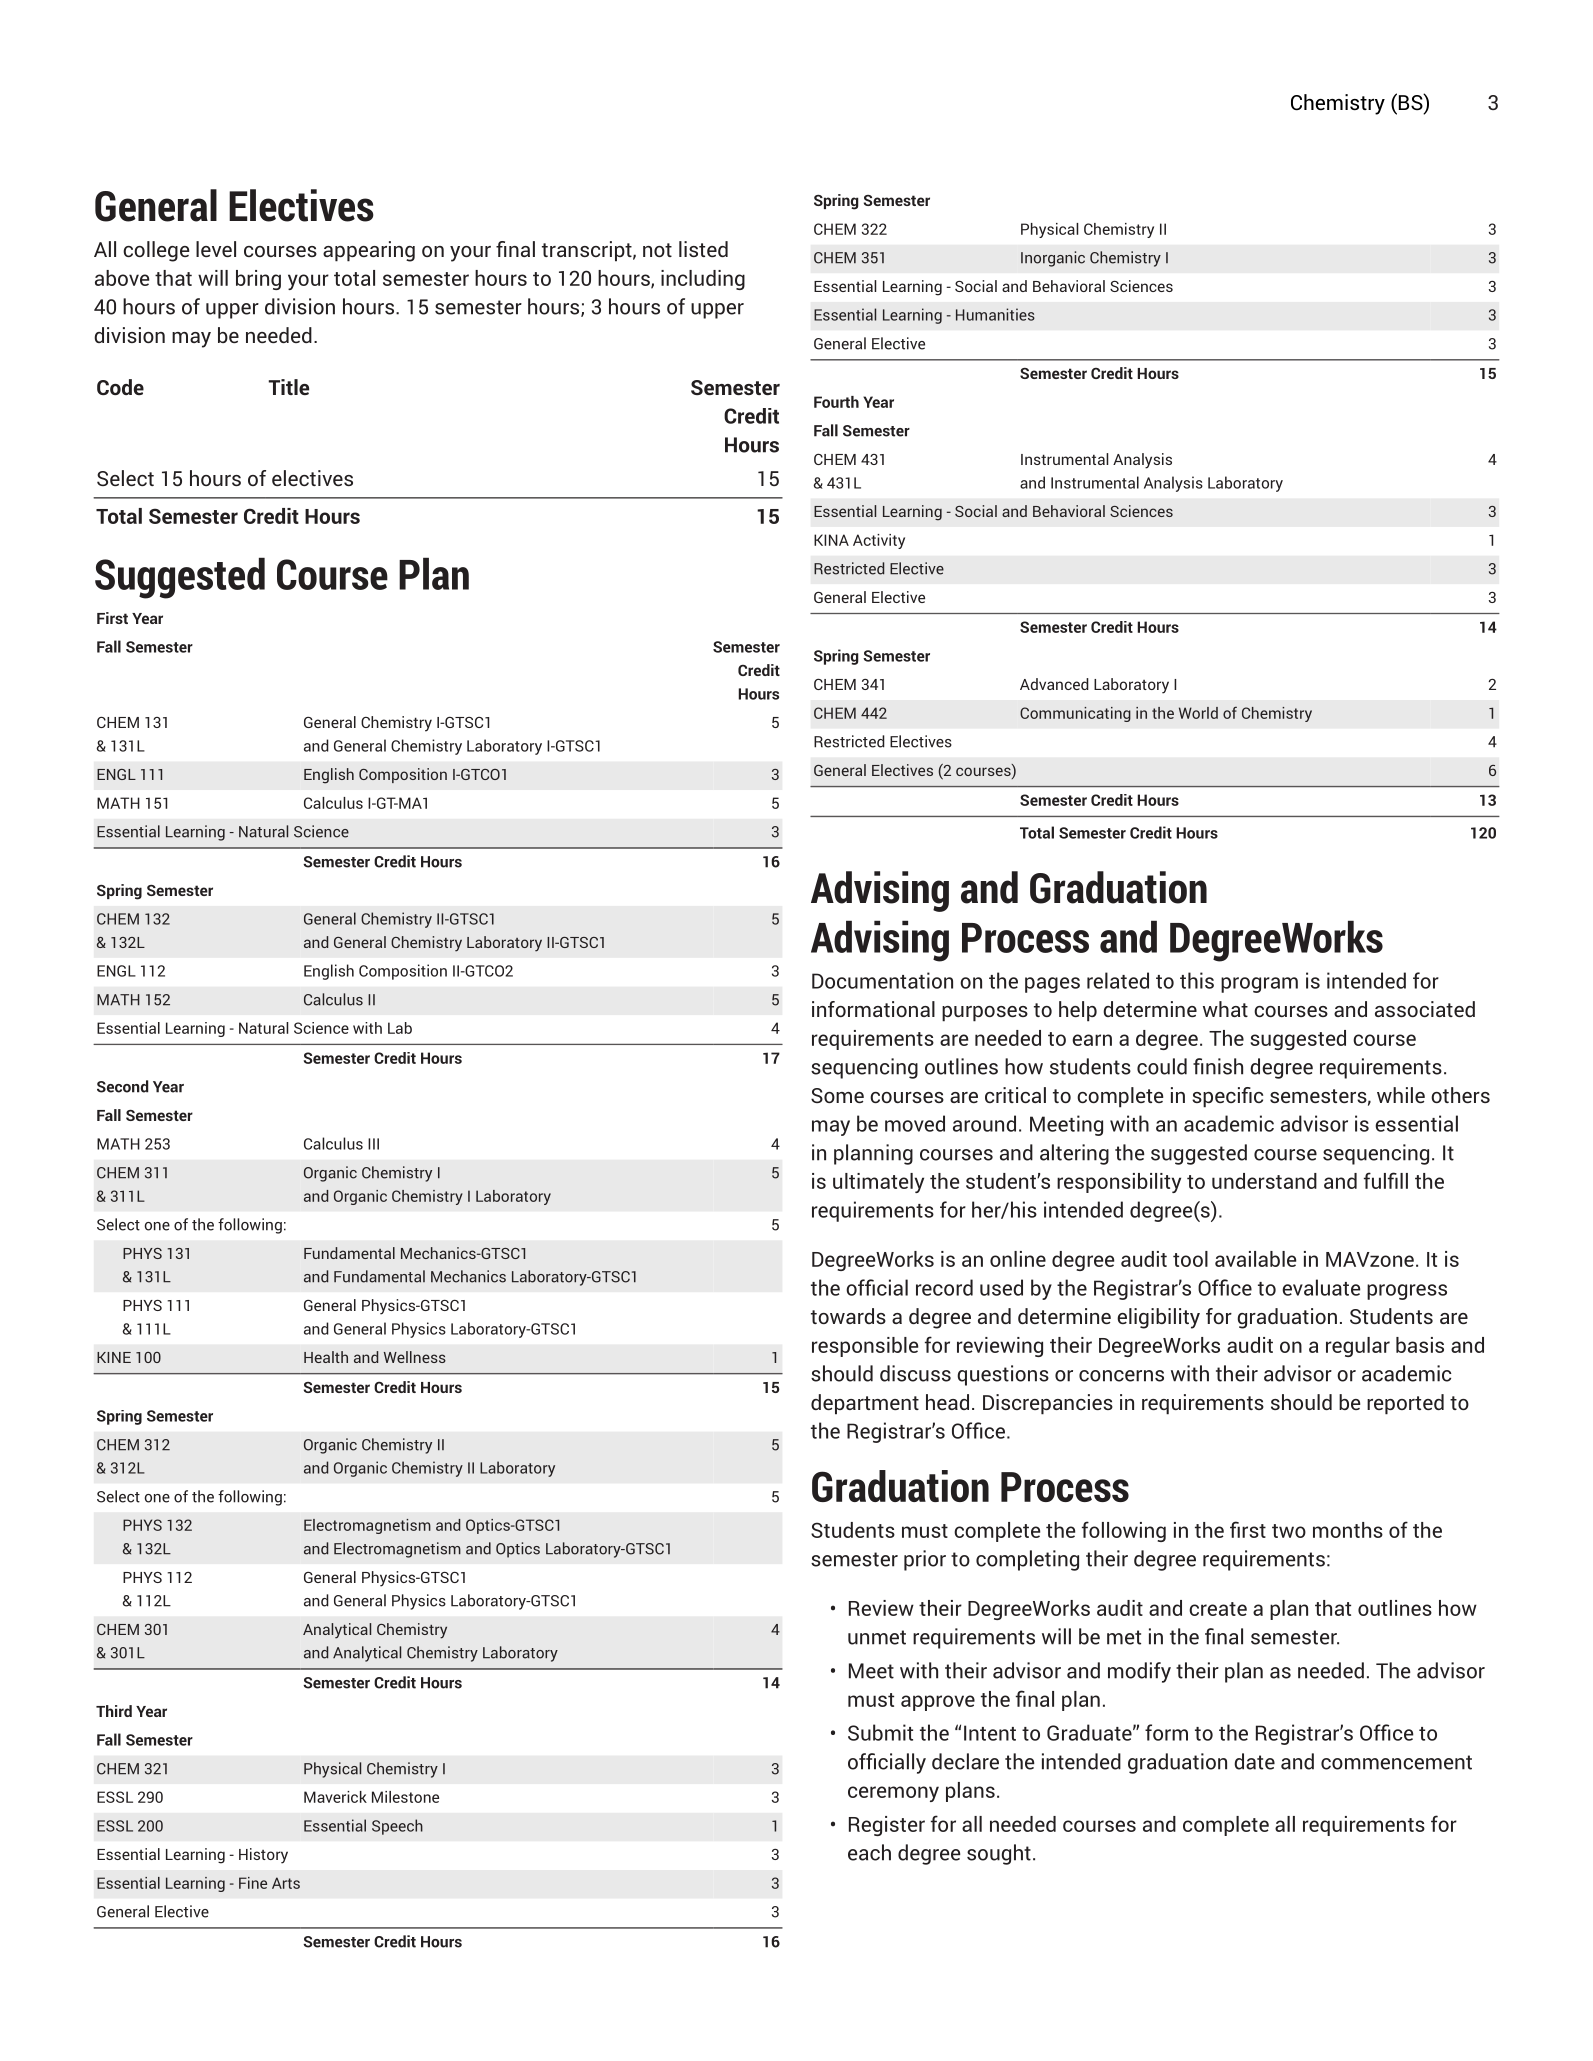  Describe the element at coordinates (703, 280) in the screenshot. I see `including` at that location.
